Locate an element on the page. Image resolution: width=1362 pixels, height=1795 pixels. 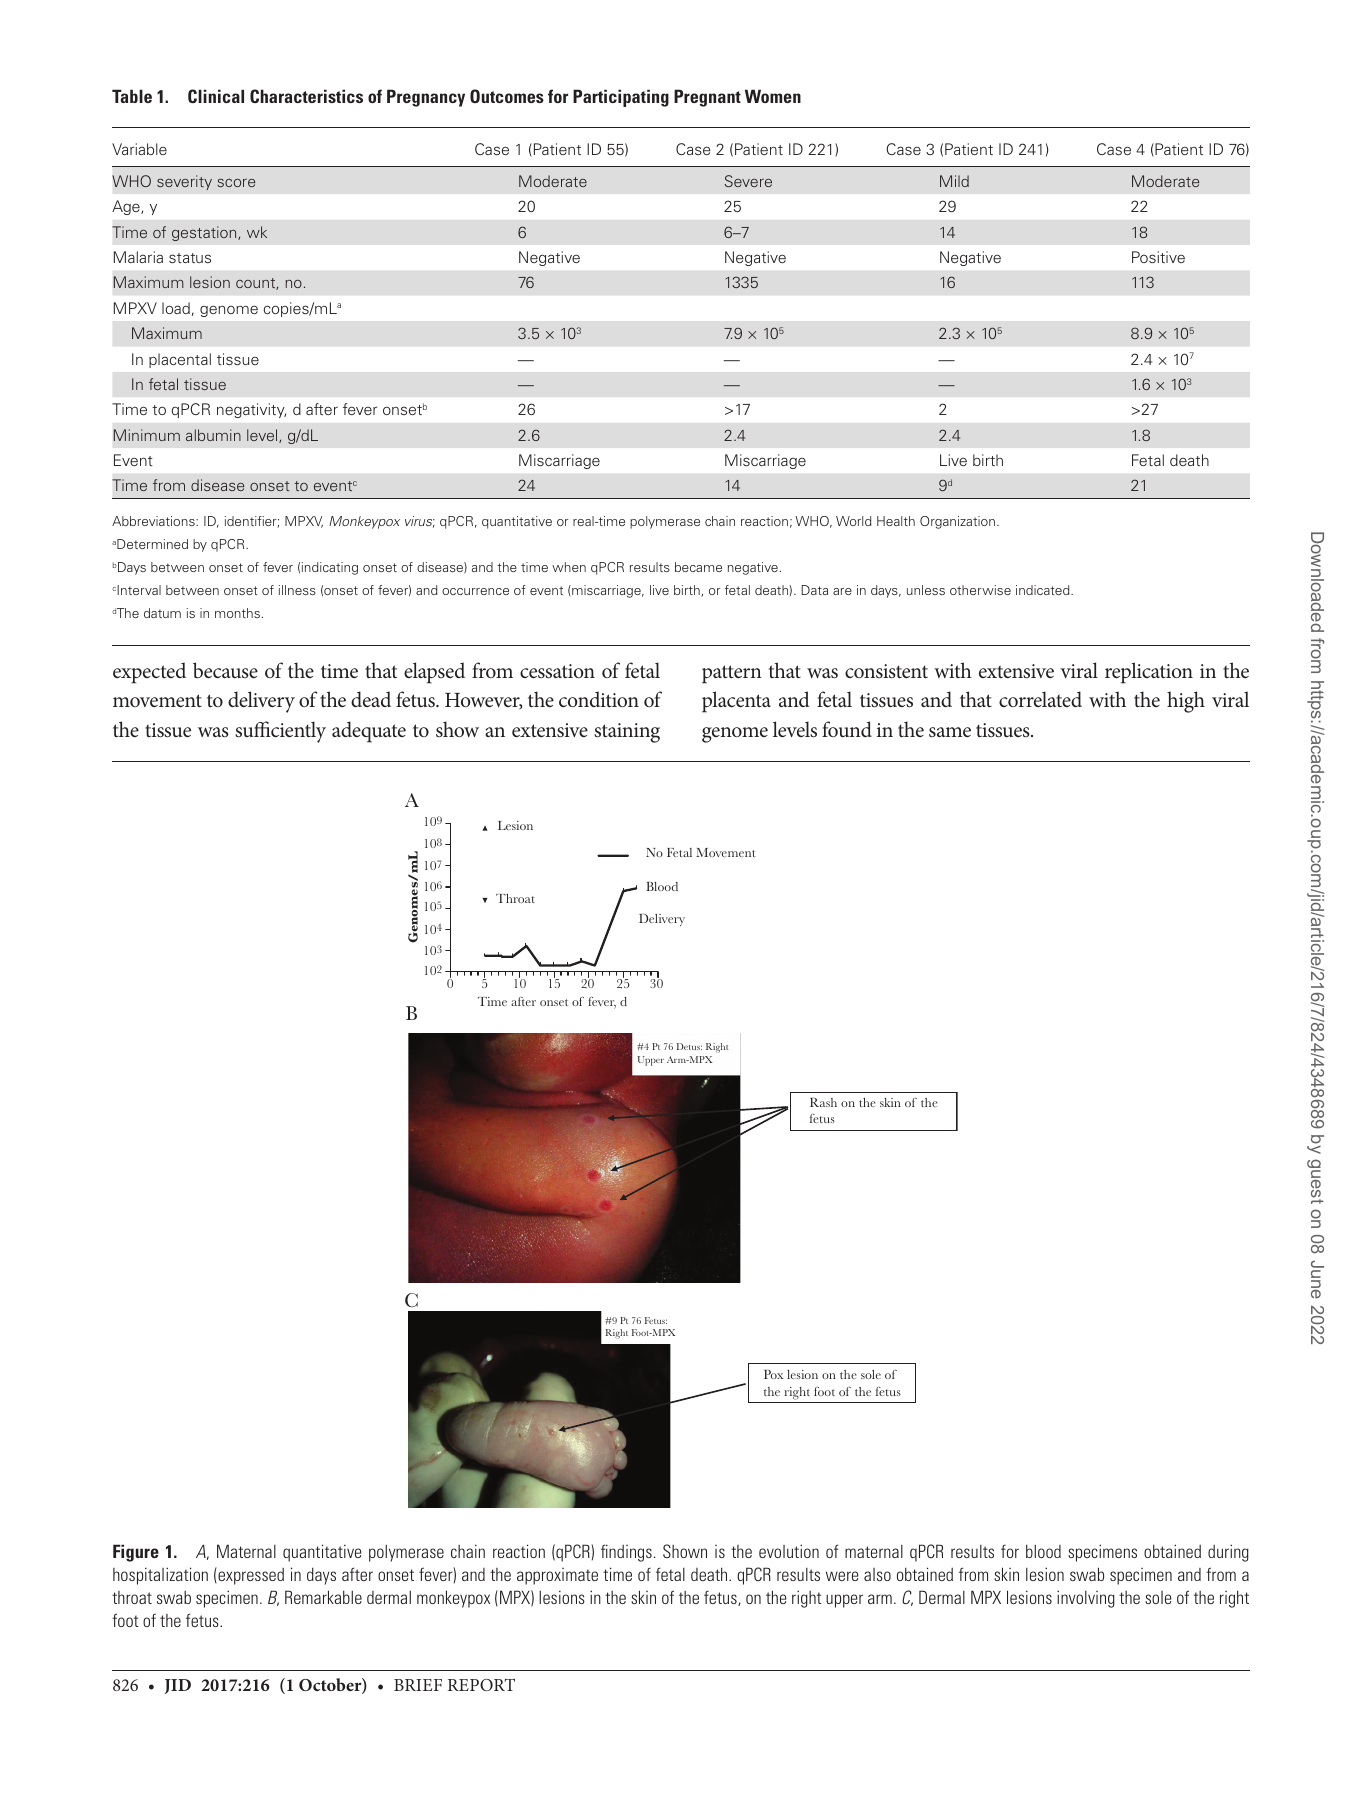
involving is located at coordinates (1086, 1599).
